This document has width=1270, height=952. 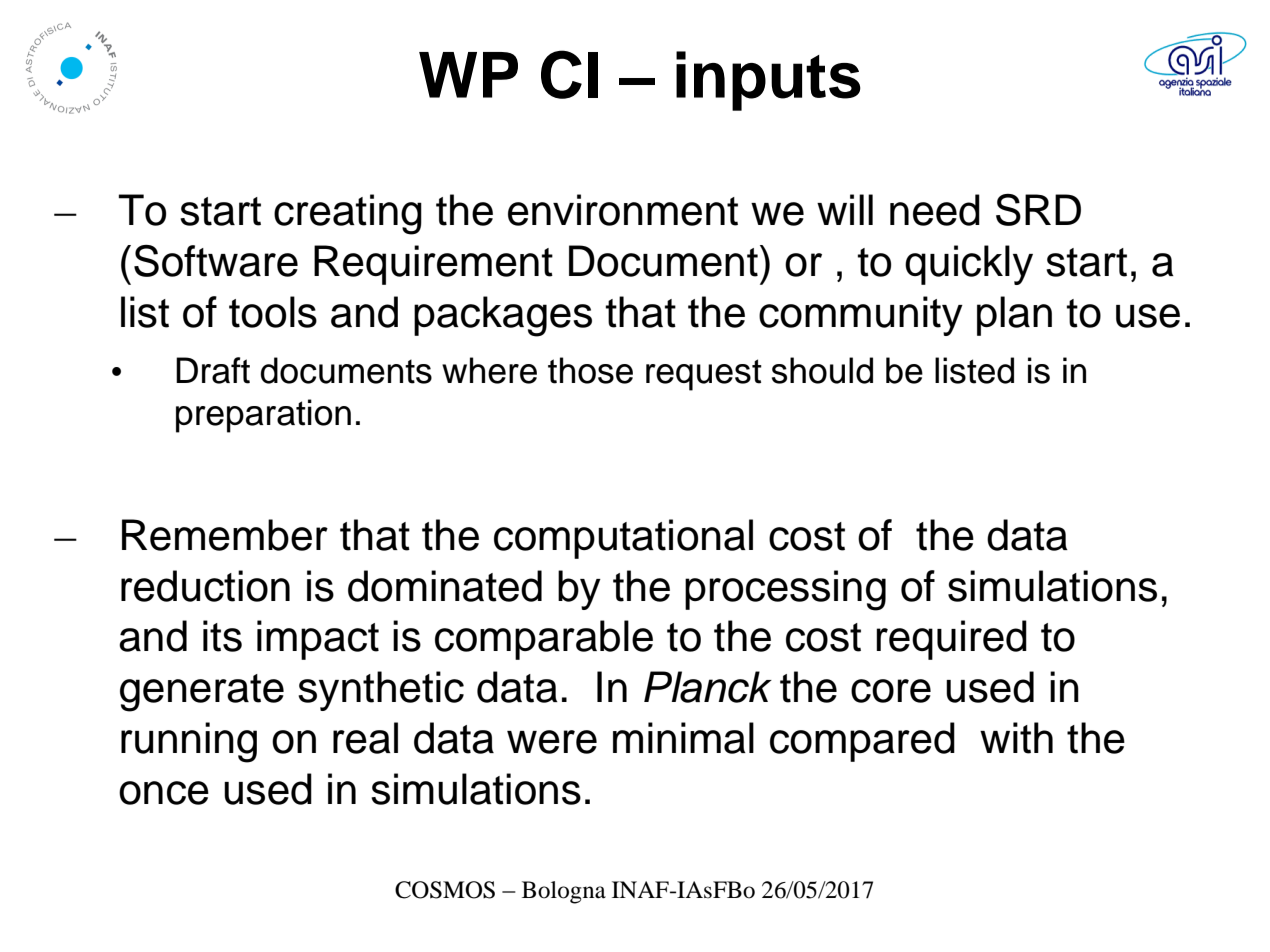 What do you see at coordinates (564, 892) in the document?
I see `Bologna` at bounding box center [564, 892].
